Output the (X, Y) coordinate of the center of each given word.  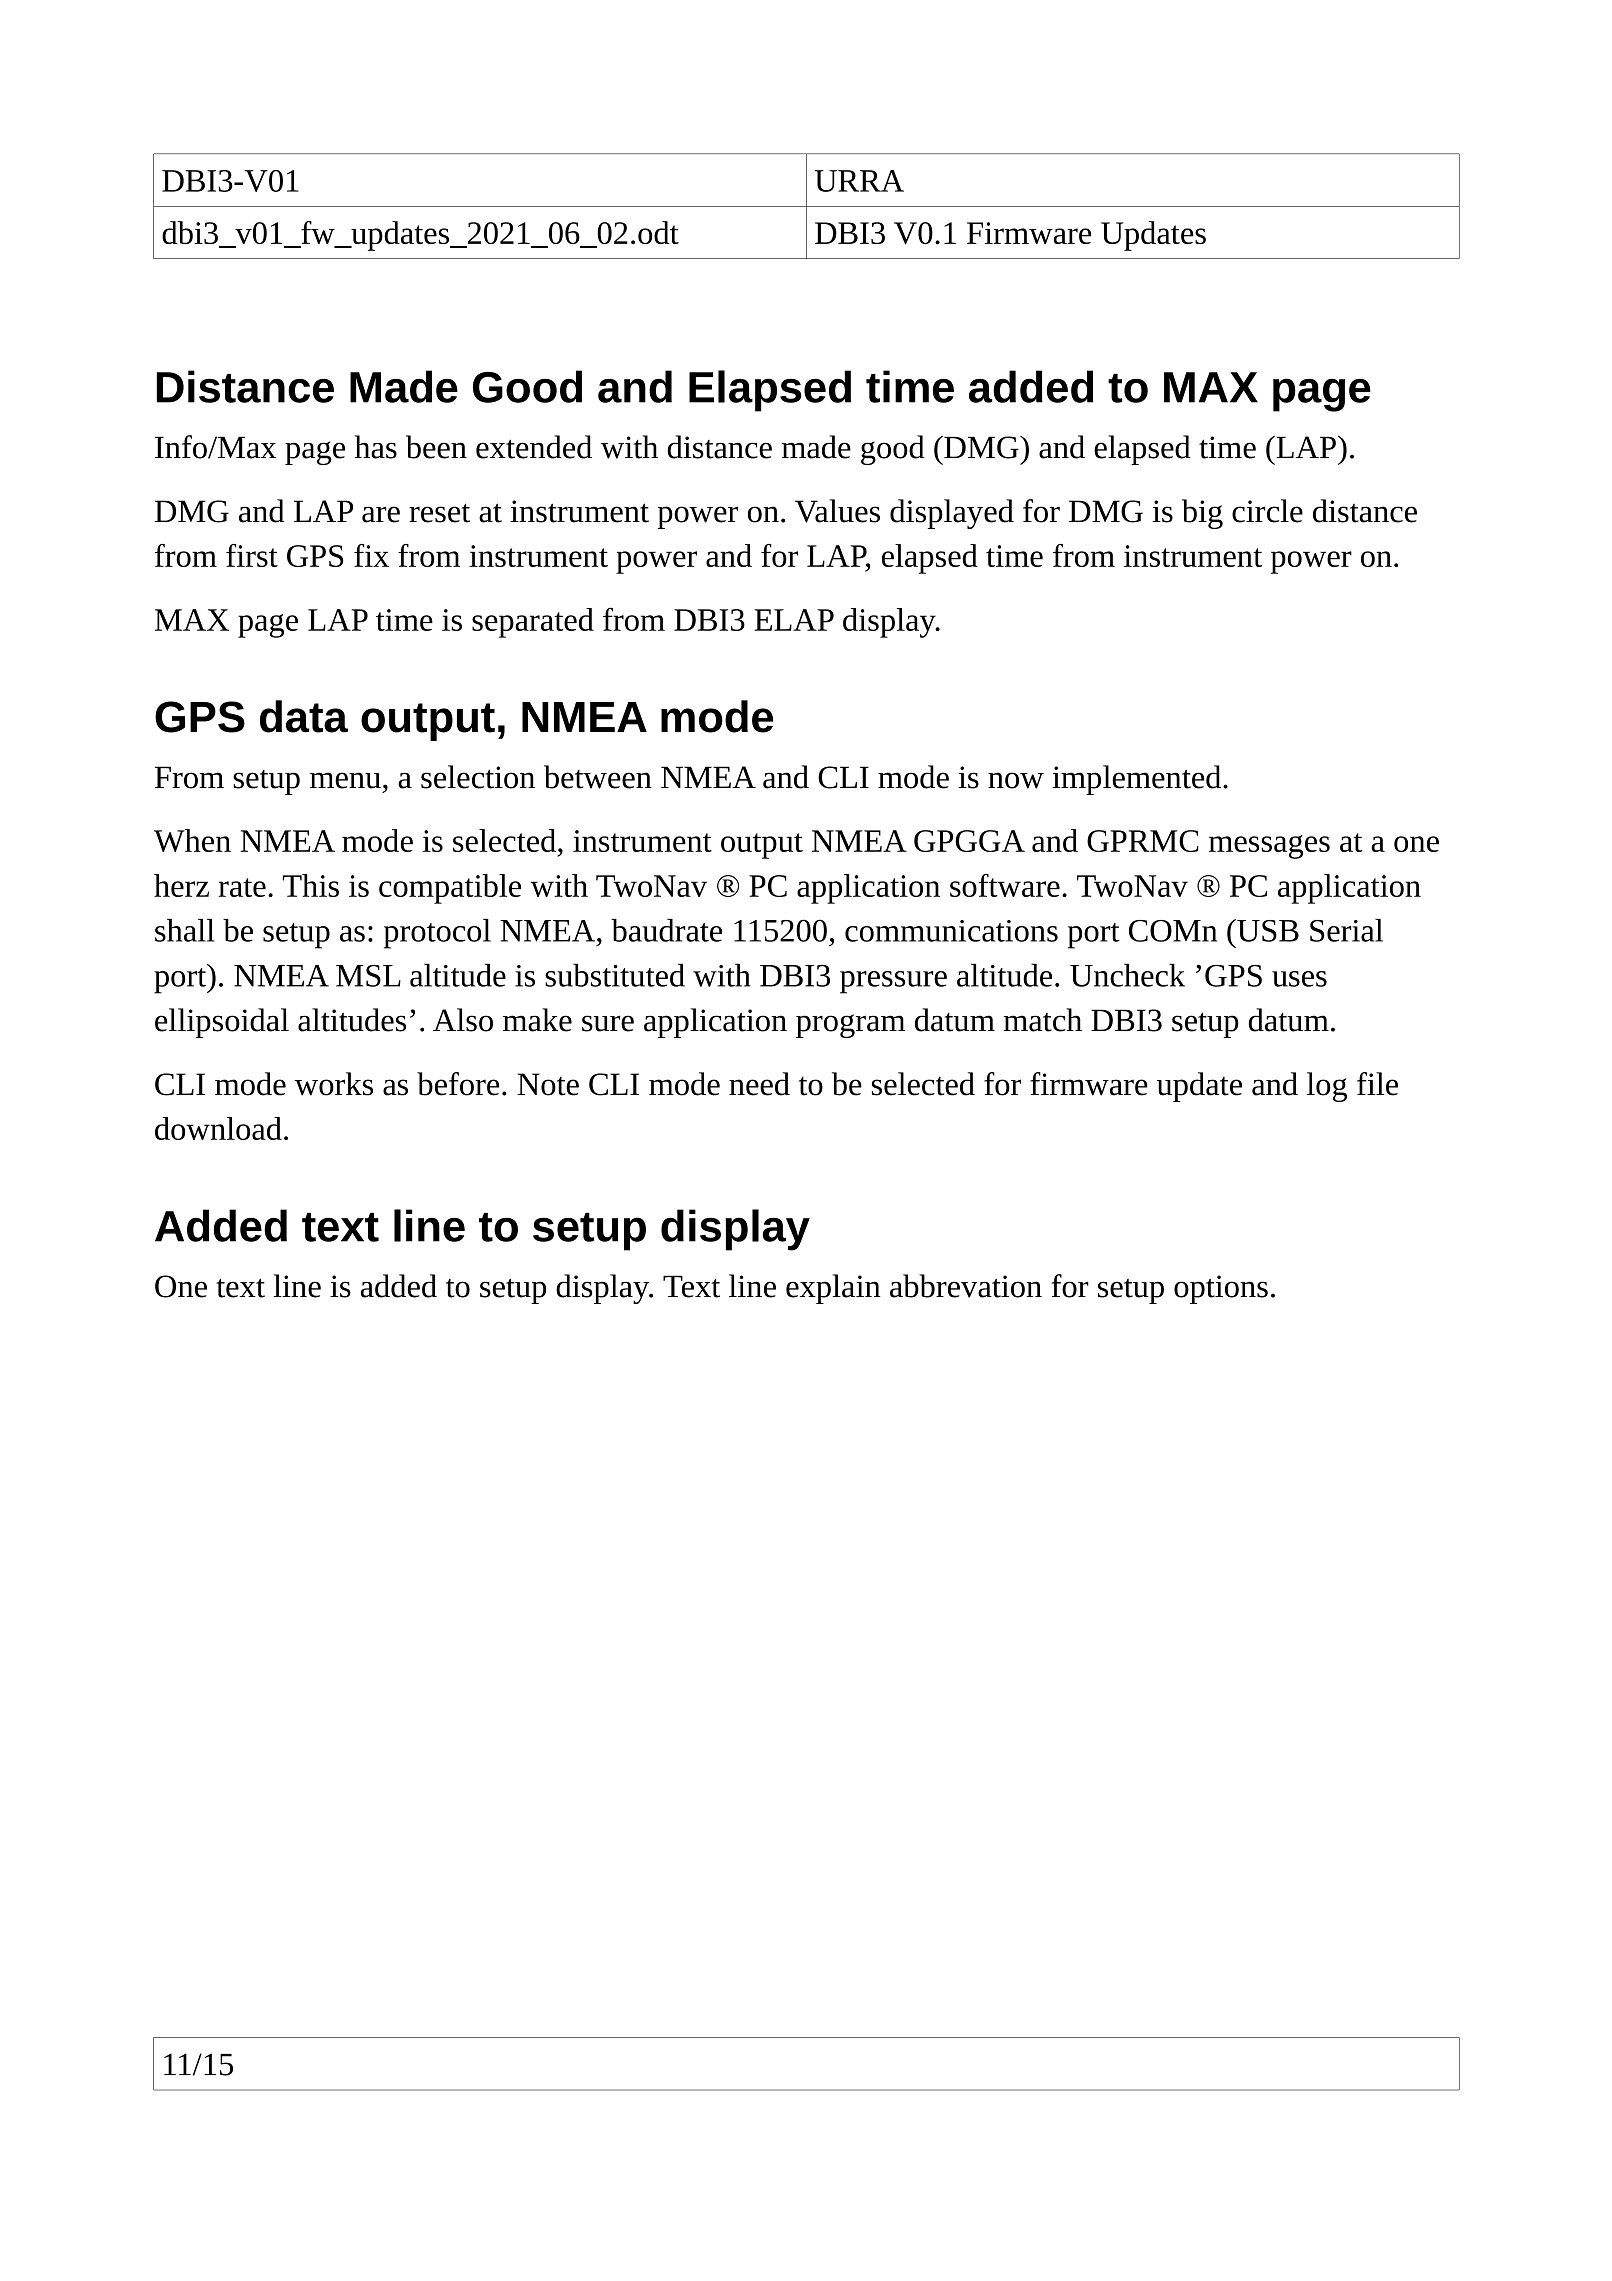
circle (1267, 511)
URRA (859, 181)
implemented (1138, 780)
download (218, 1128)
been (436, 447)
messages (1269, 847)
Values (837, 511)
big (1202, 514)
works (334, 1084)
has (376, 447)
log (1327, 1087)
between (598, 777)
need (759, 1084)
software (1005, 885)
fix (371, 555)
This (311, 885)
